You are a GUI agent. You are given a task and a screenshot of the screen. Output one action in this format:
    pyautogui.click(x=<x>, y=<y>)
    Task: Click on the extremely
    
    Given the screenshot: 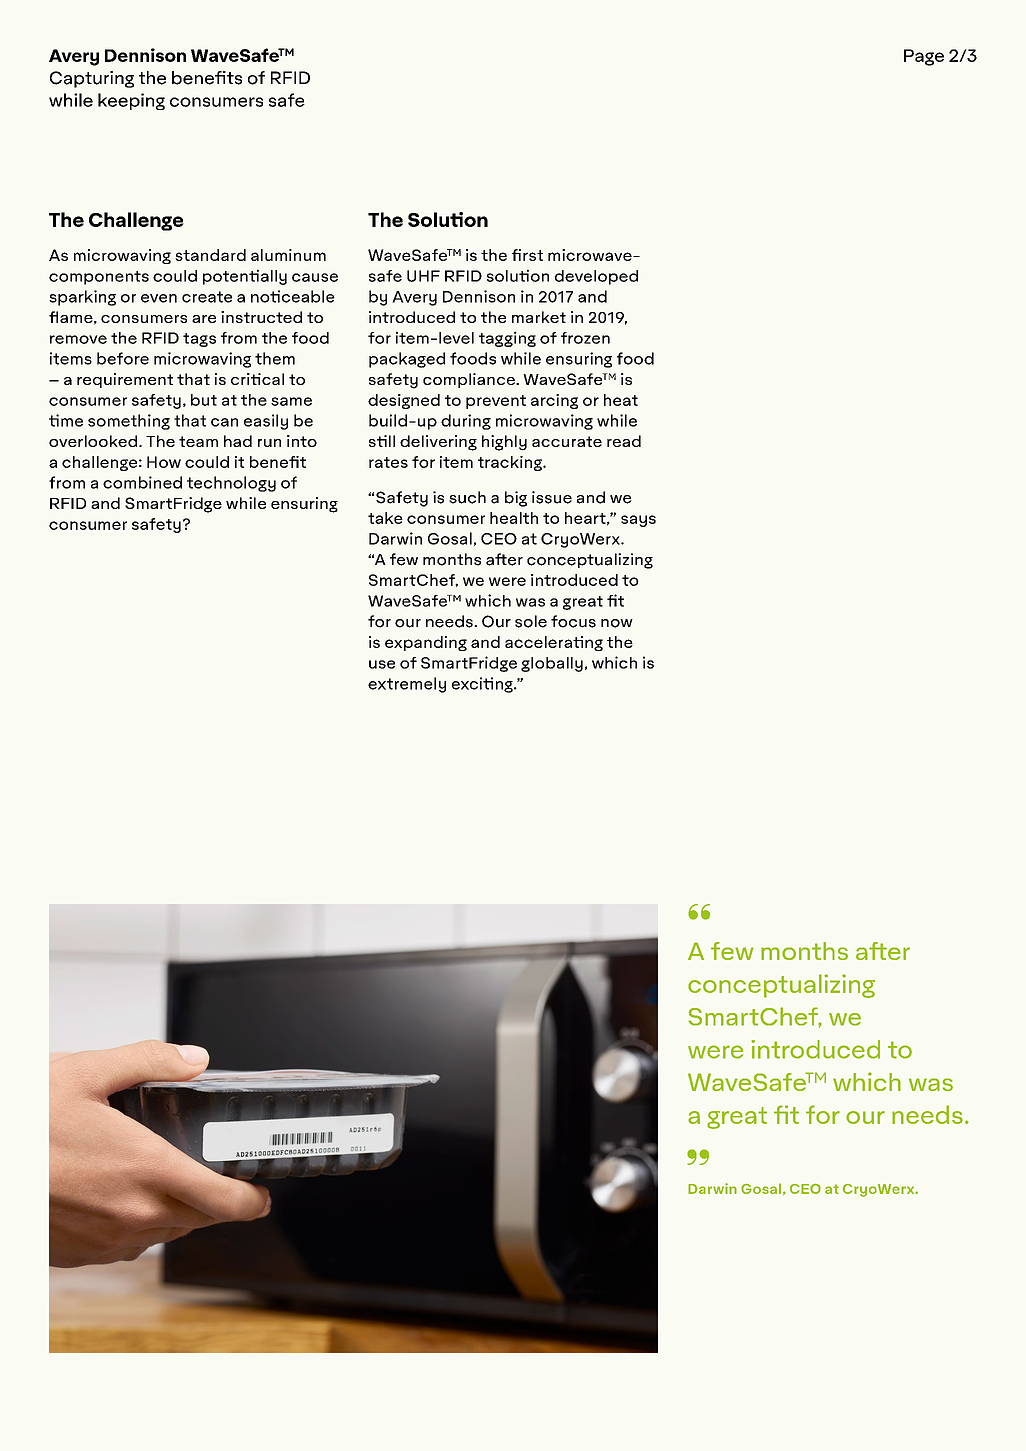 What is the action you would take?
    pyautogui.click(x=407, y=685)
